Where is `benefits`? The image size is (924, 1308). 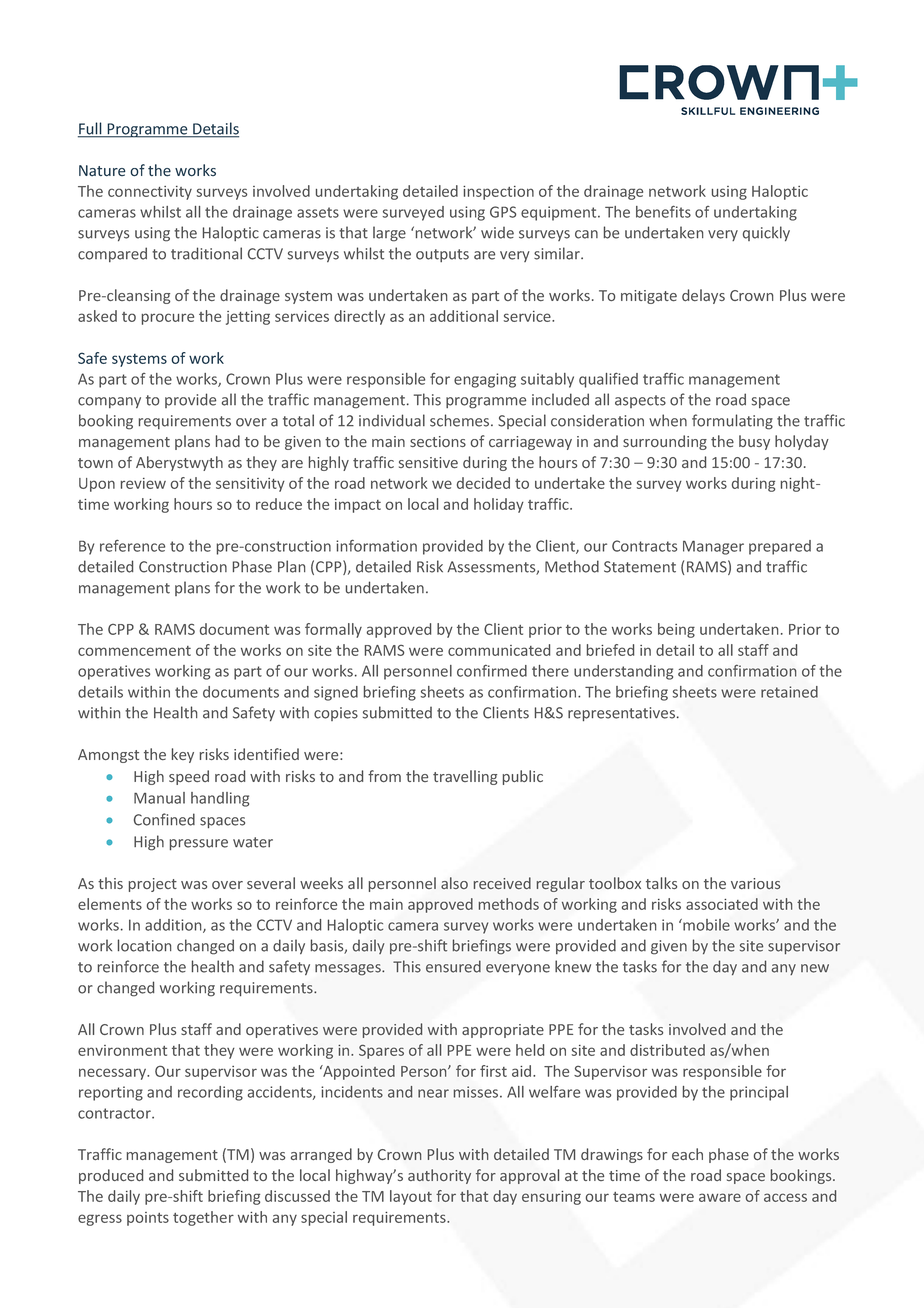 benefits is located at coordinates (663, 211).
